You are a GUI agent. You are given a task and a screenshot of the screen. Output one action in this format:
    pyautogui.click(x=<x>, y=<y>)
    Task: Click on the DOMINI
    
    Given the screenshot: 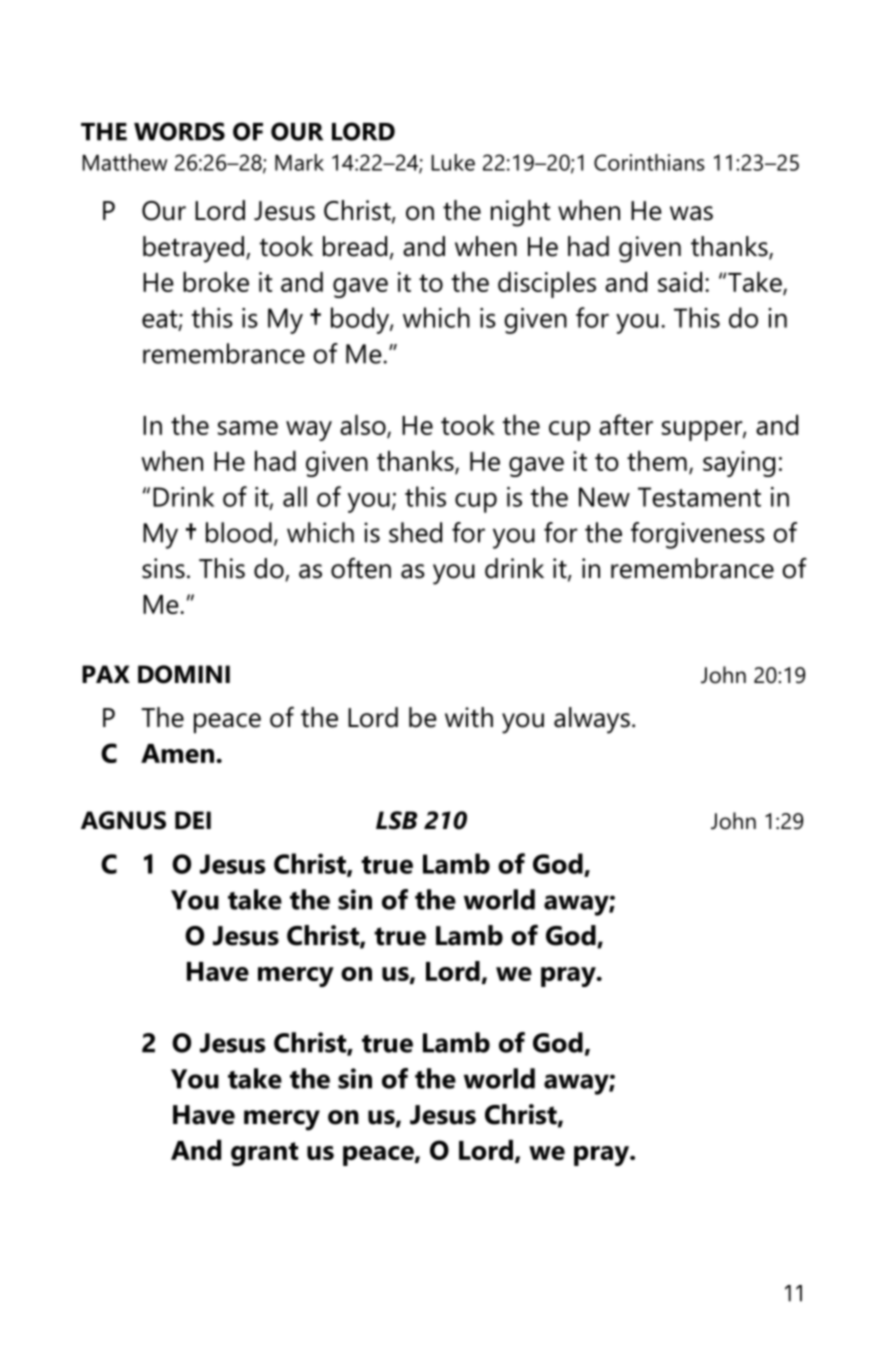 What is the action you would take?
    pyautogui.click(x=184, y=674)
